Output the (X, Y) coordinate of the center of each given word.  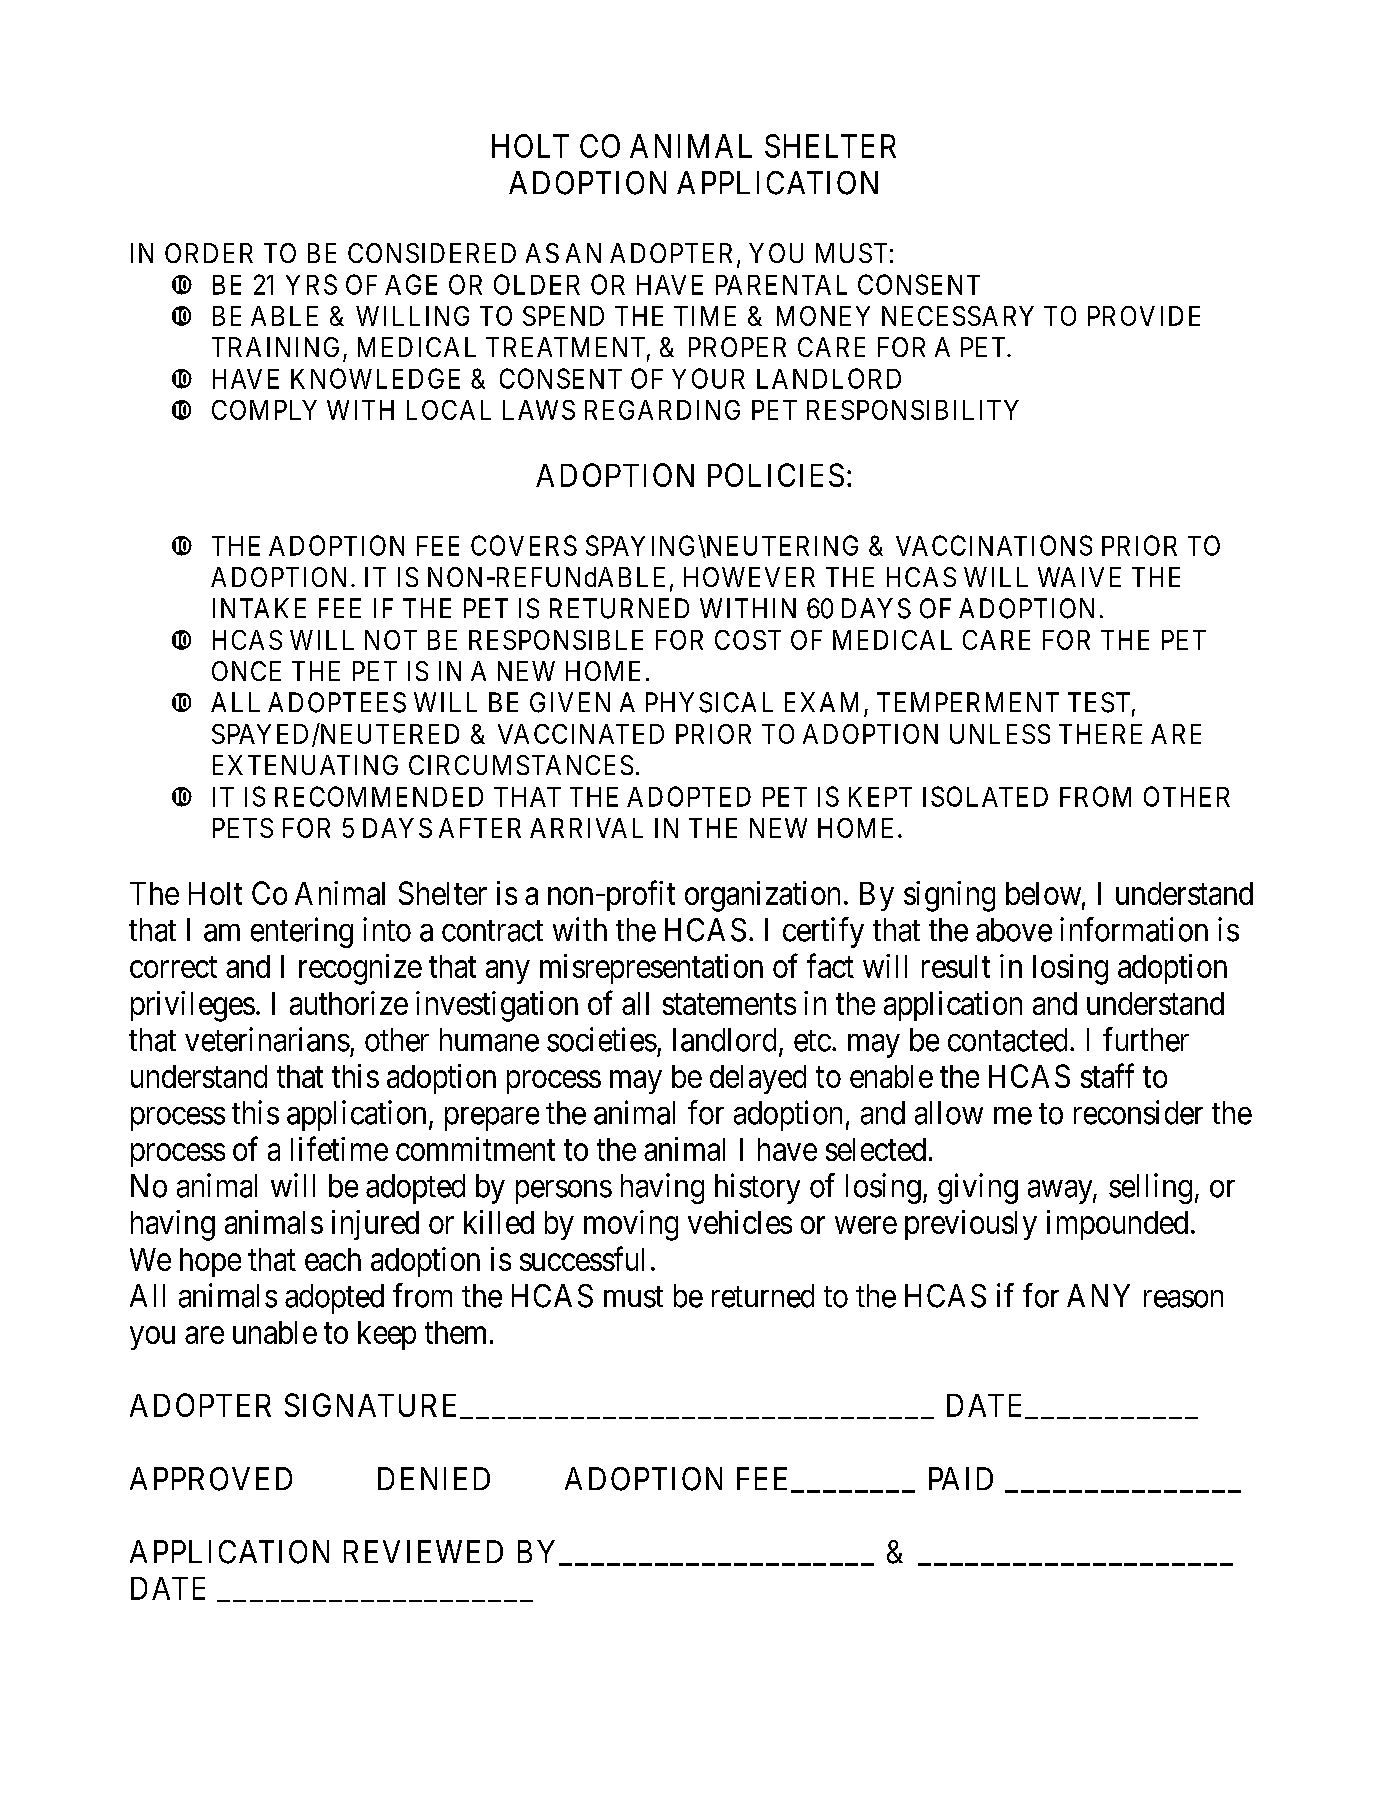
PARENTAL (781, 285)
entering (302, 932)
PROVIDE (1144, 316)
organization (762, 896)
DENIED (434, 1478)
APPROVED (211, 1479)
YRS (311, 284)
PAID (961, 1478)
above (1014, 930)
